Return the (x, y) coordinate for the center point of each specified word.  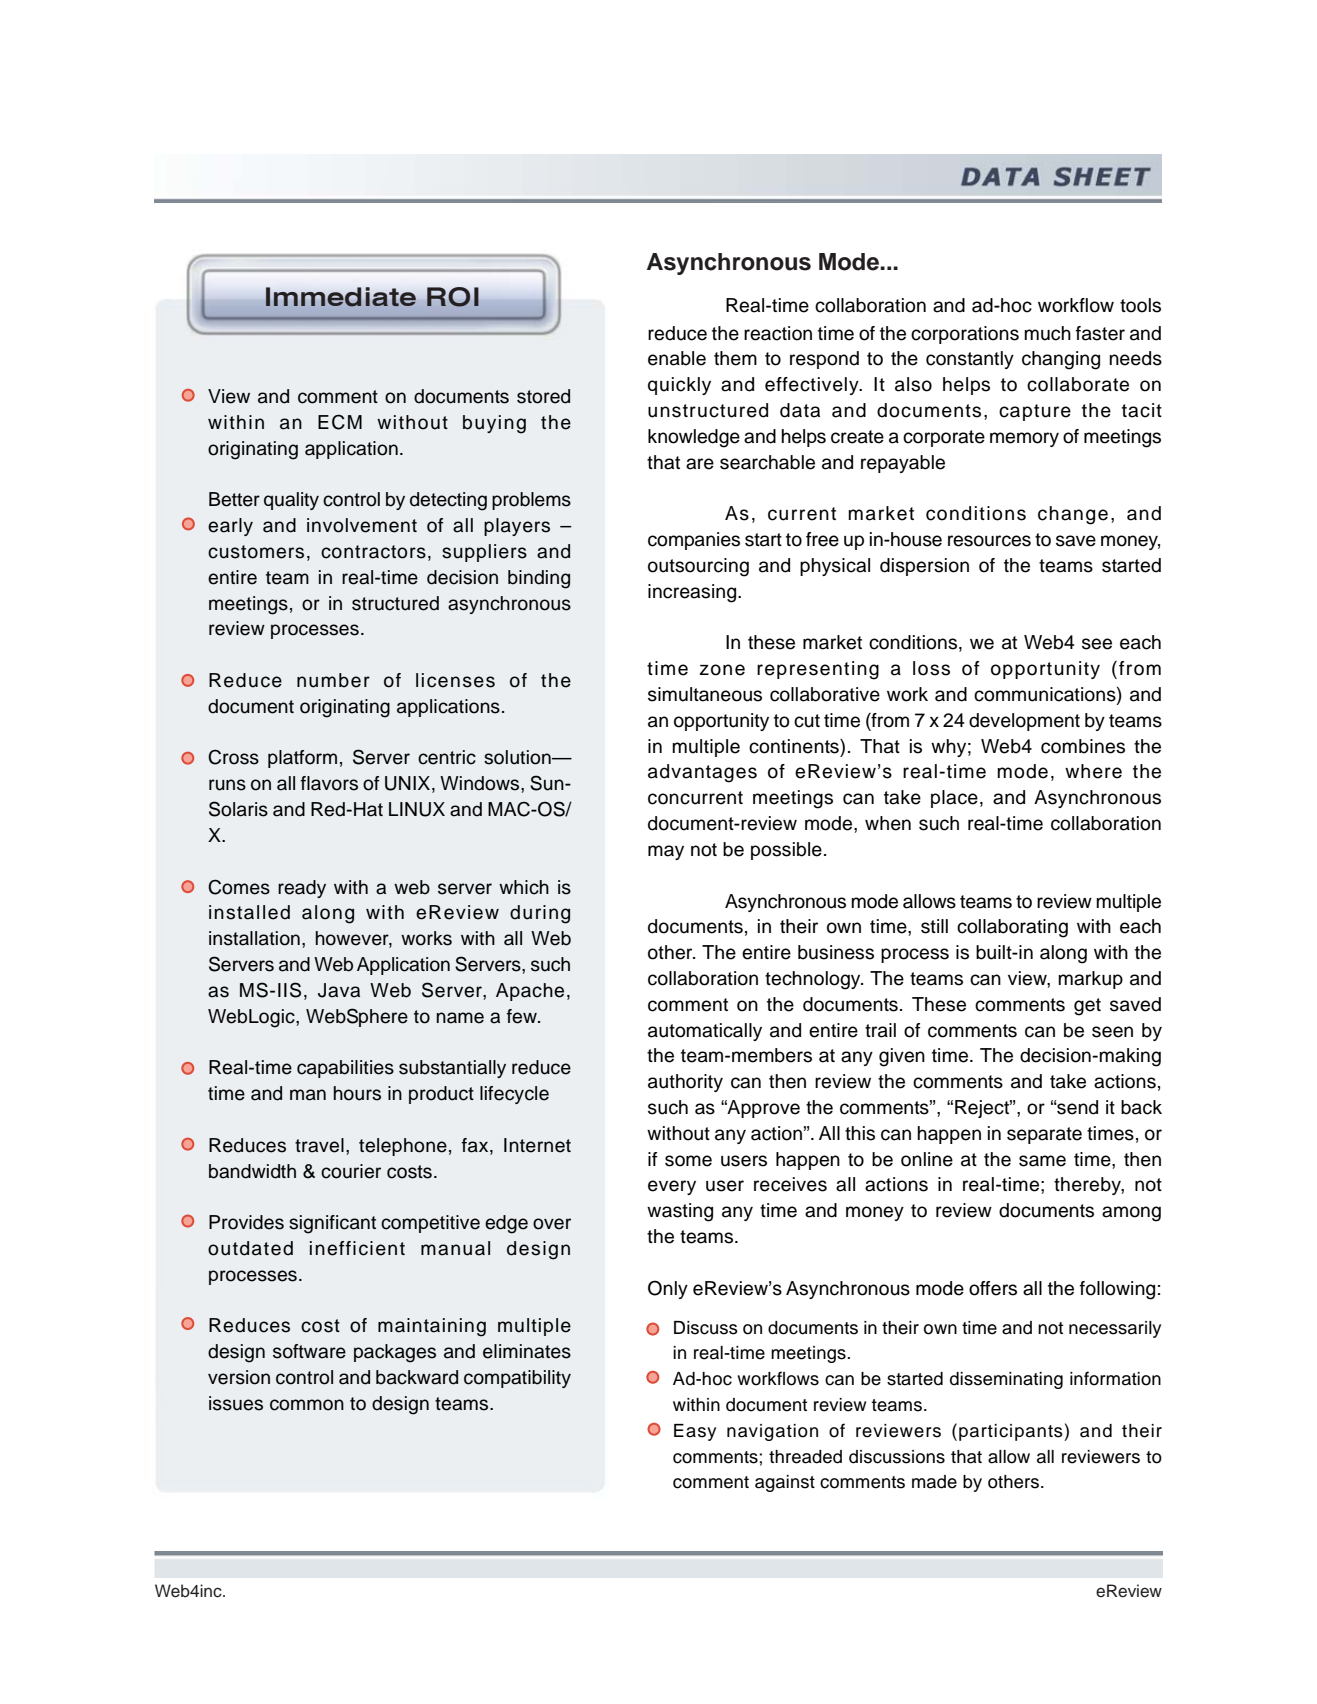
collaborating (1012, 928)
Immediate (341, 297)
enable (677, 358)
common (307, 1405)
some (688, 1161)
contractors (373, 552)
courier (351, 1171)
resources (989, 541)
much (1047, 333)
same (1042, 1161)
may (666, 852)
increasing (693, 593)
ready (302, 889)
